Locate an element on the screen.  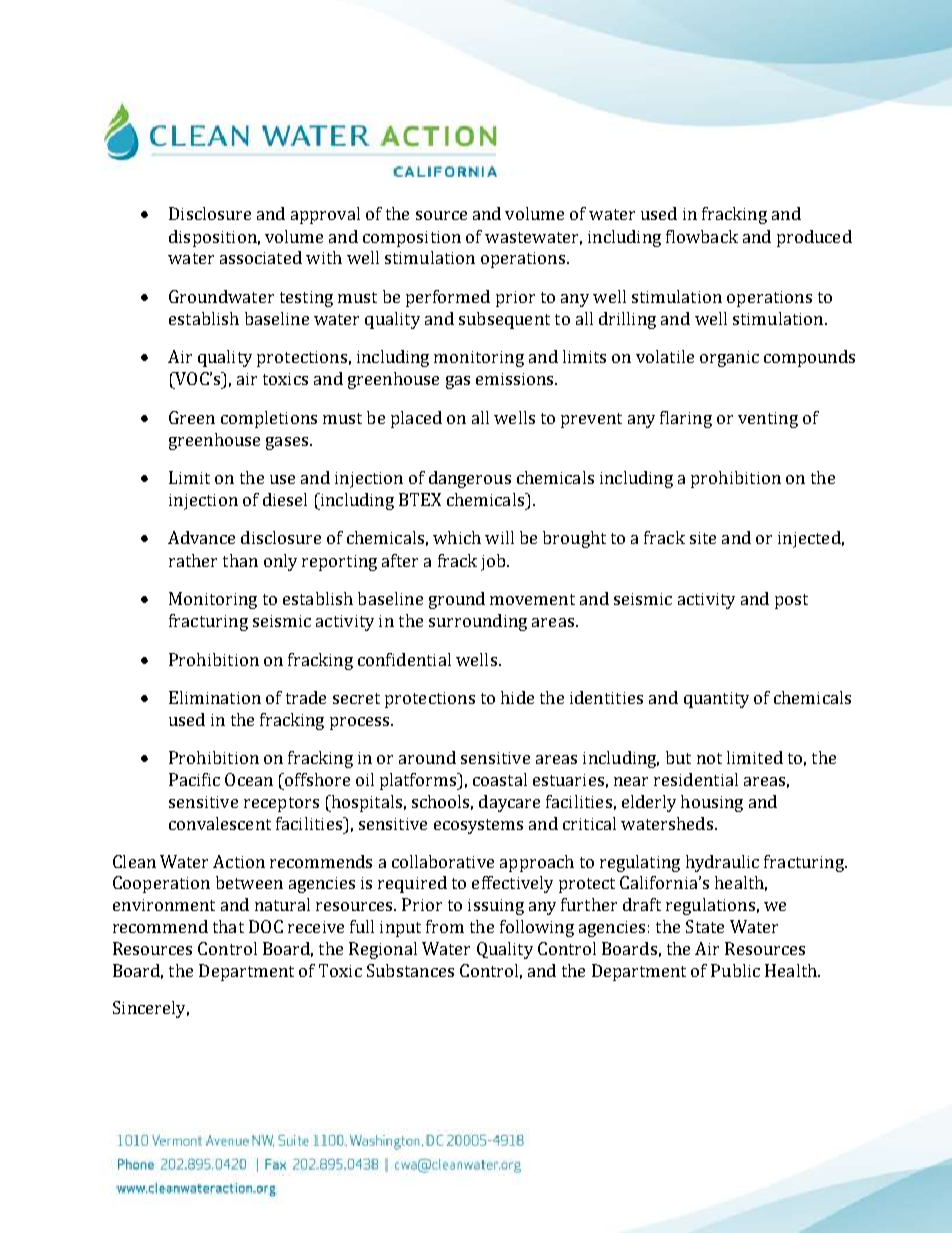
associated is located at coordinates (261, 257).
